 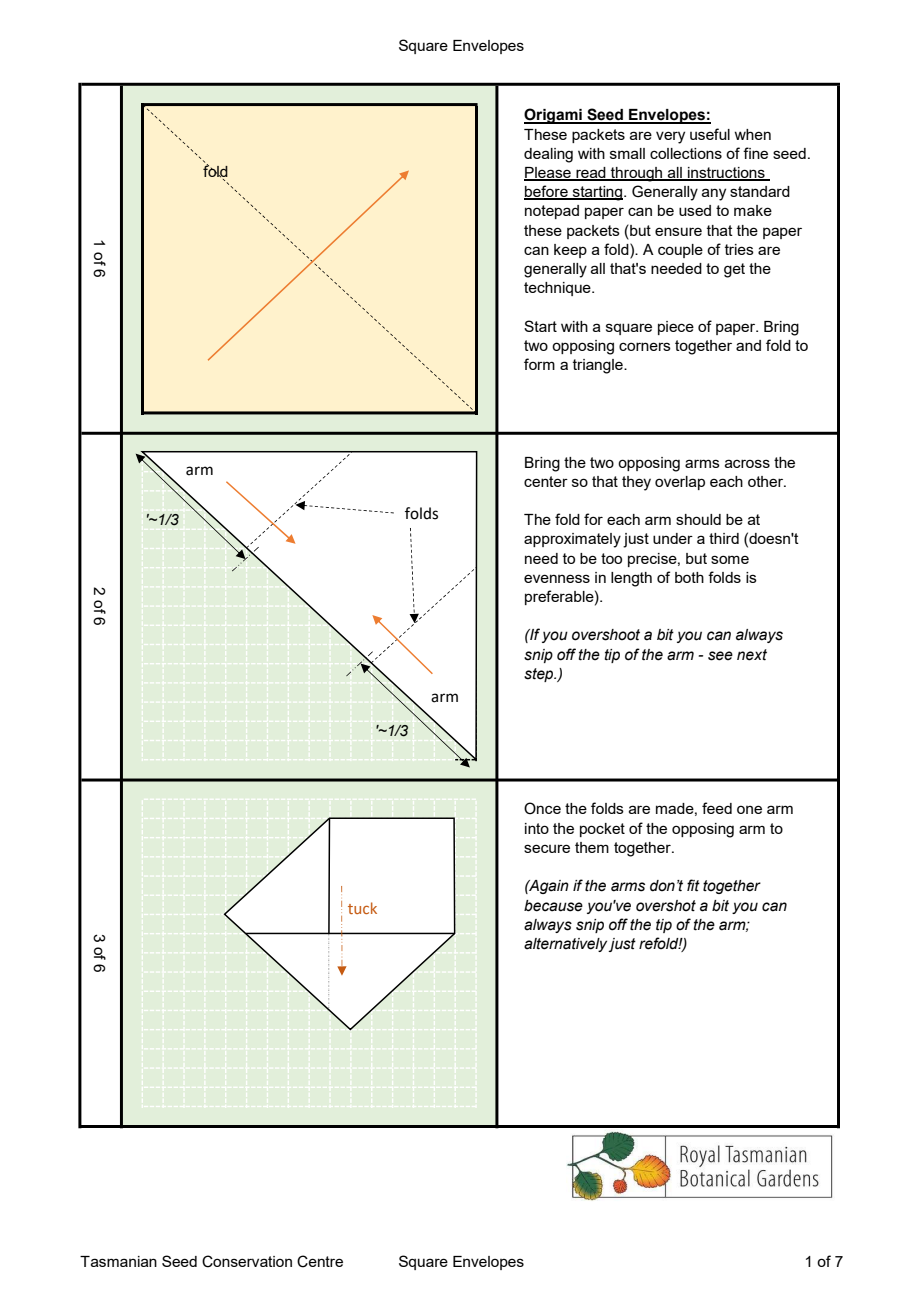 I want to click on dealing, so click(x=548, y=155).
